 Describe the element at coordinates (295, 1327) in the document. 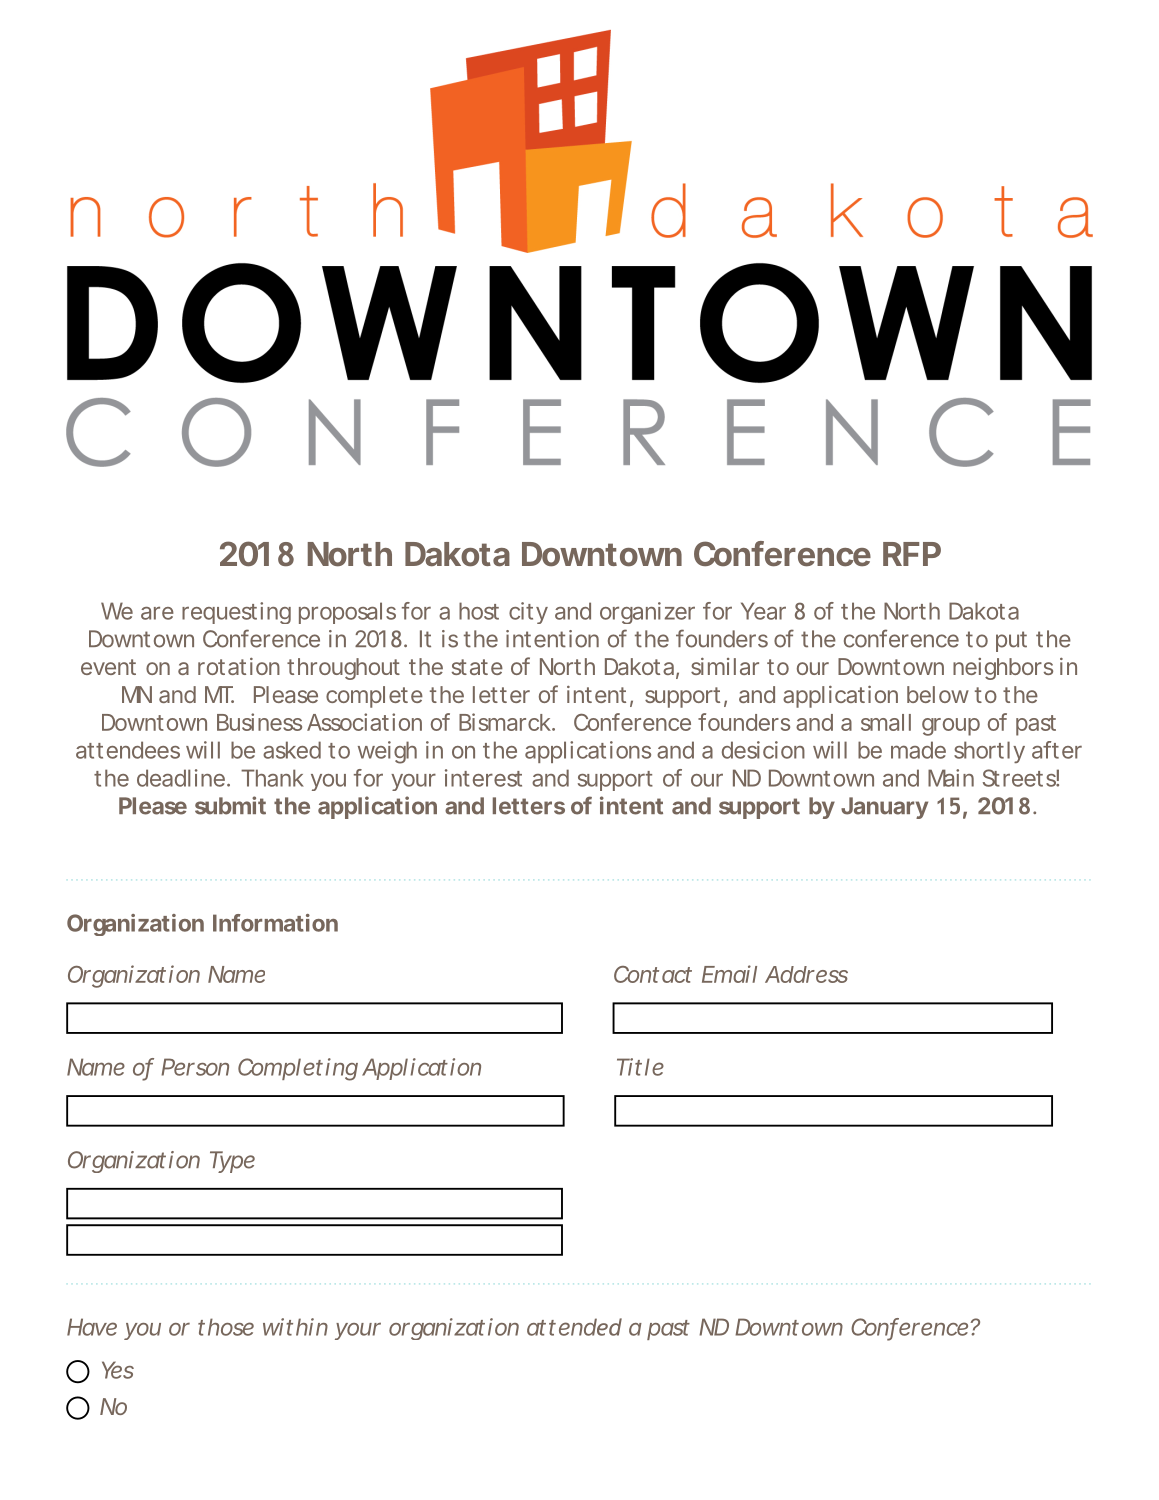

I see `within` at that location.
